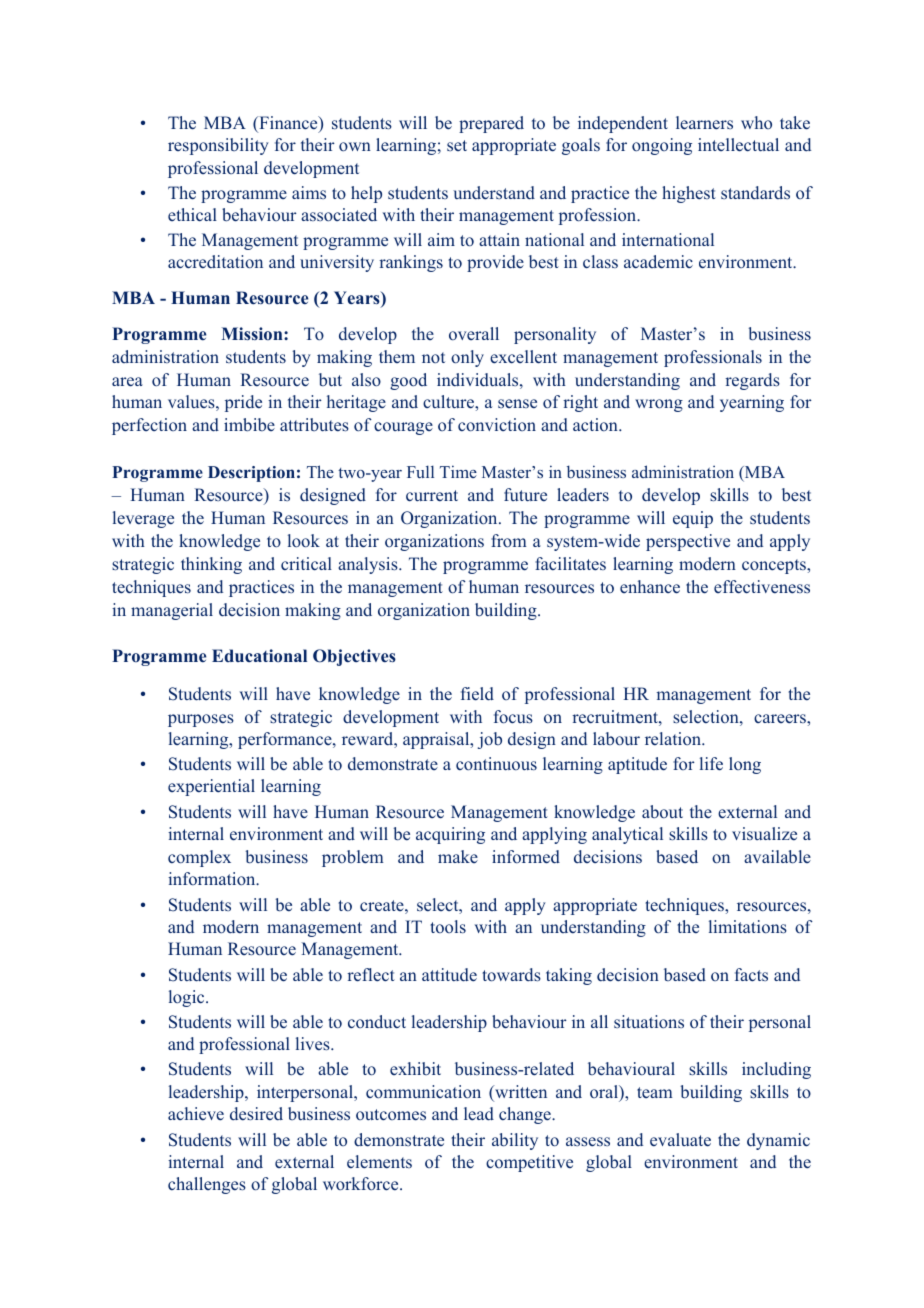  What do you see at coordinates (457, 145) in the document?
I see `set` at bounding box center [457, 145].
